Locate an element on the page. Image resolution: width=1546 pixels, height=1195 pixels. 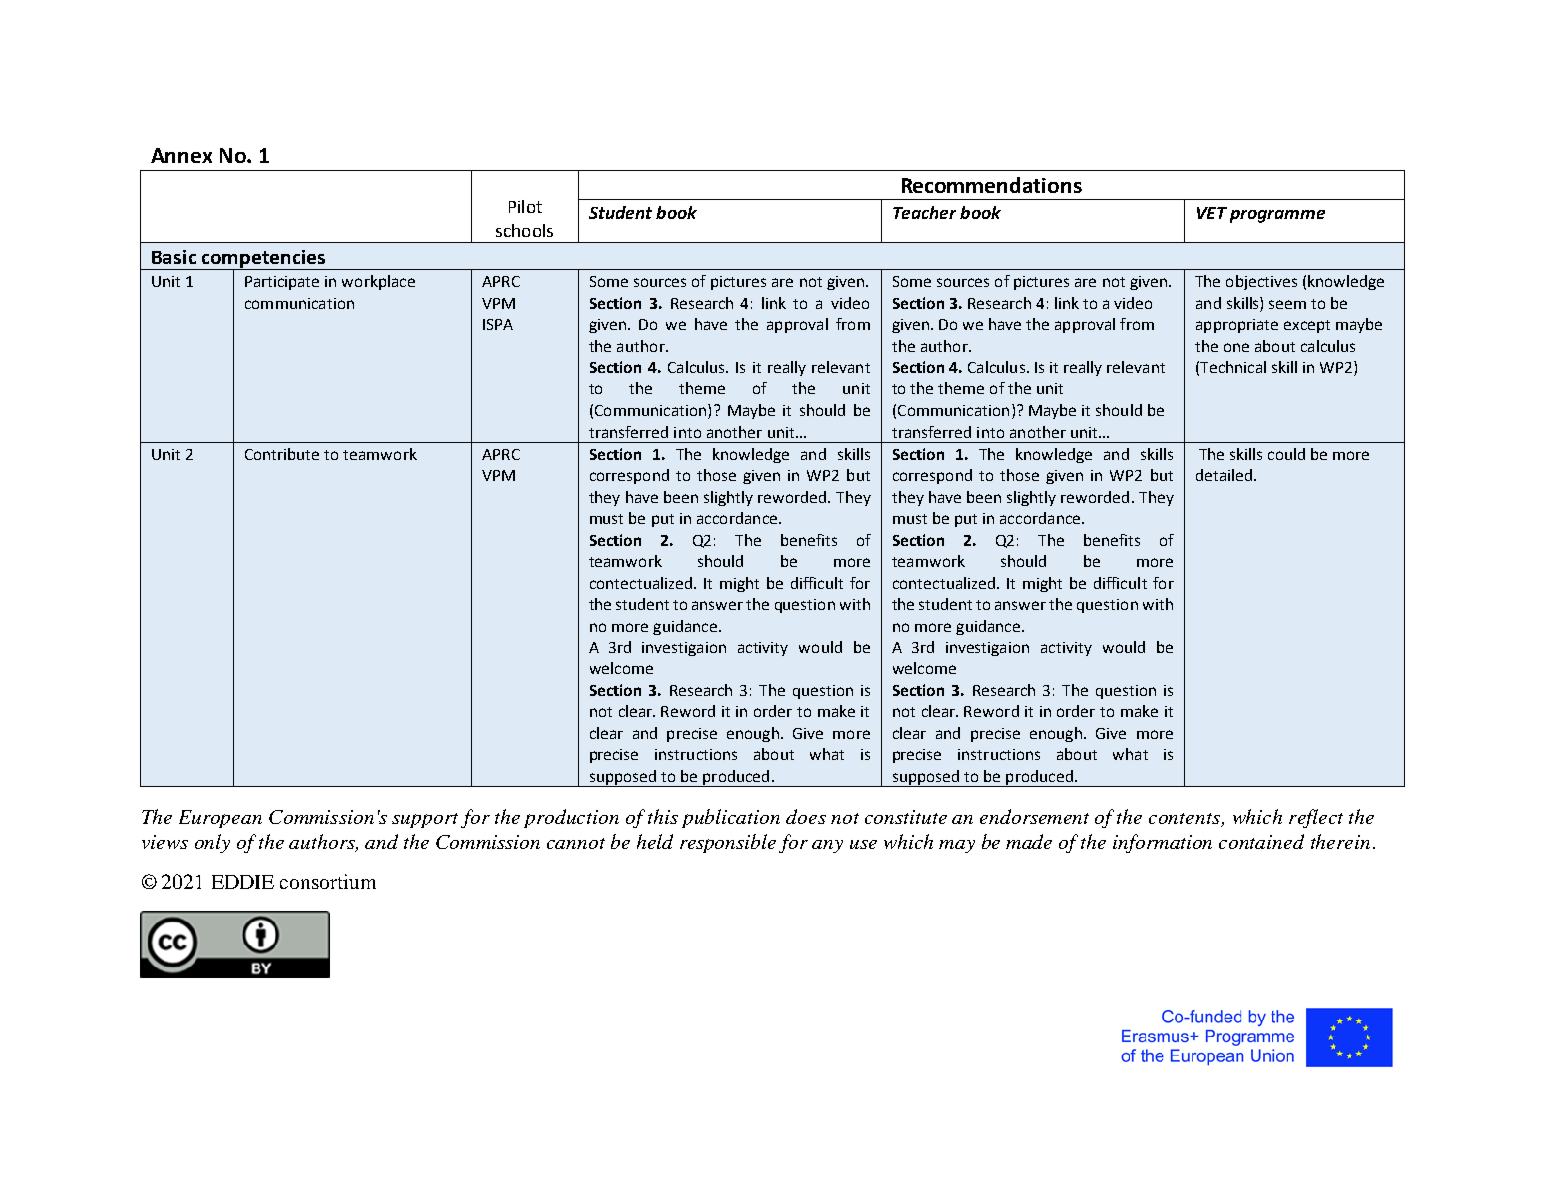
information is located at coordinates (1162, 843).
